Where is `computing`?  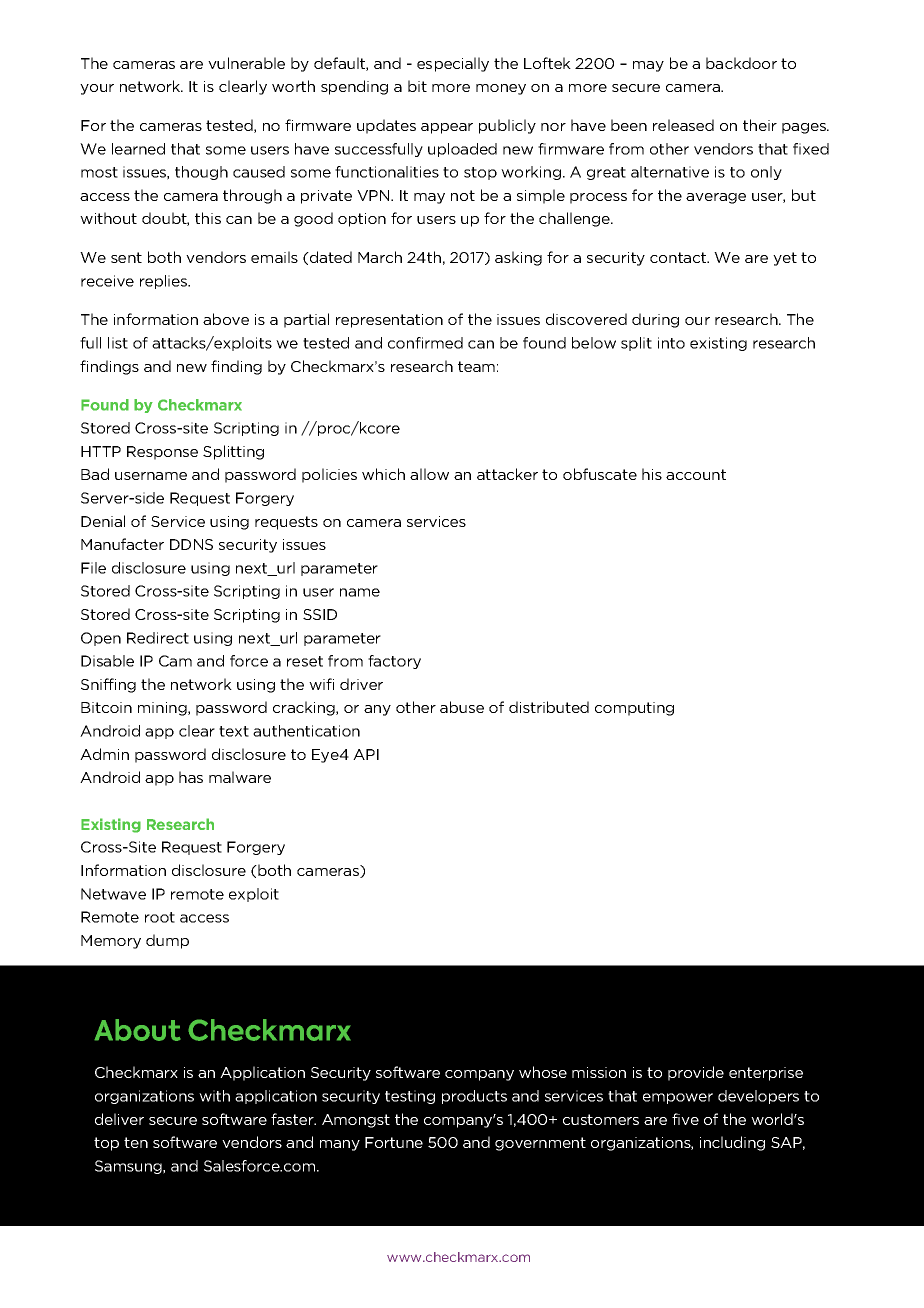 computing is located at coordinates (634, 709).
